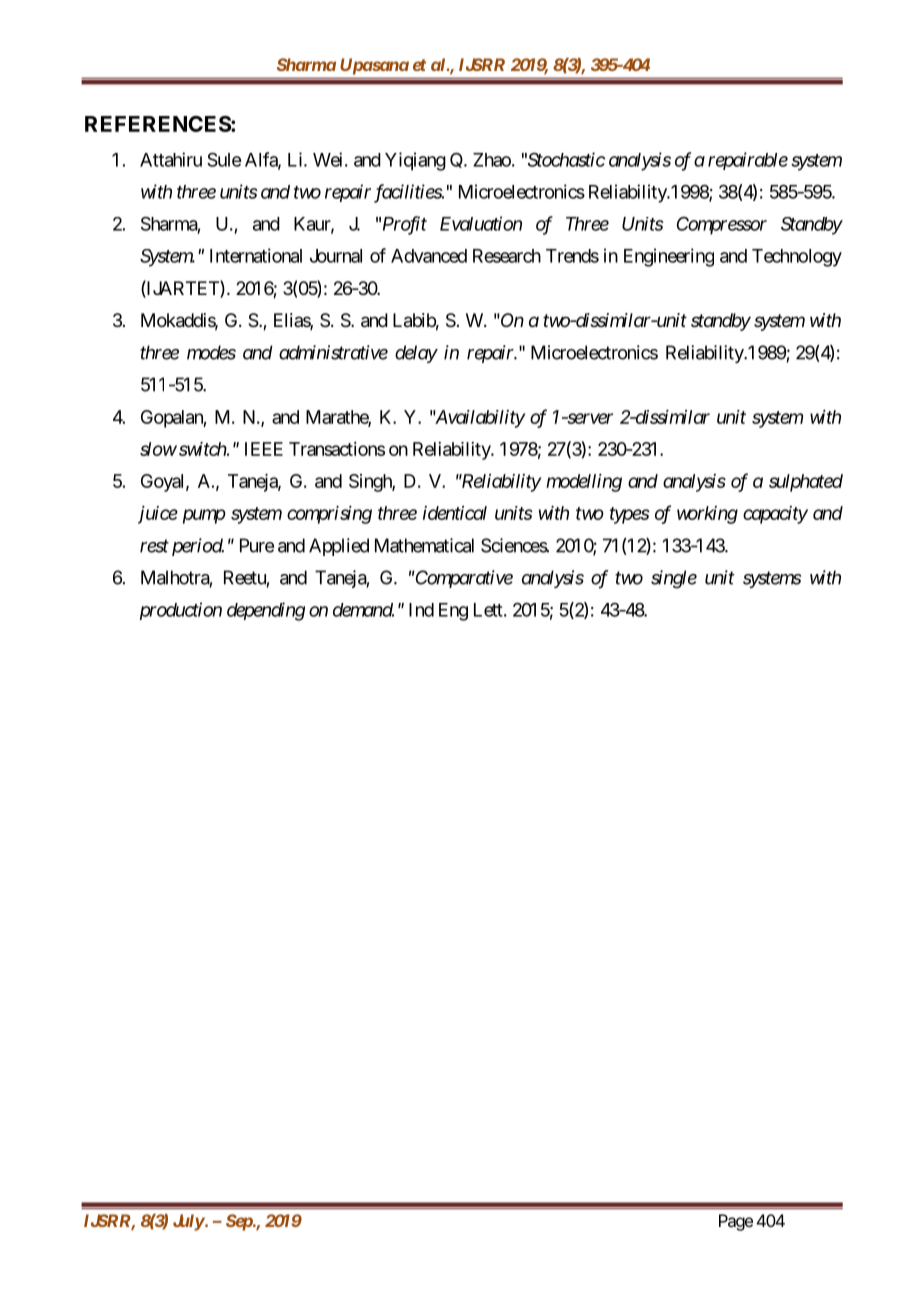 This page has width=924, height=1308. I want to click on Page, so click(736, 1222).
